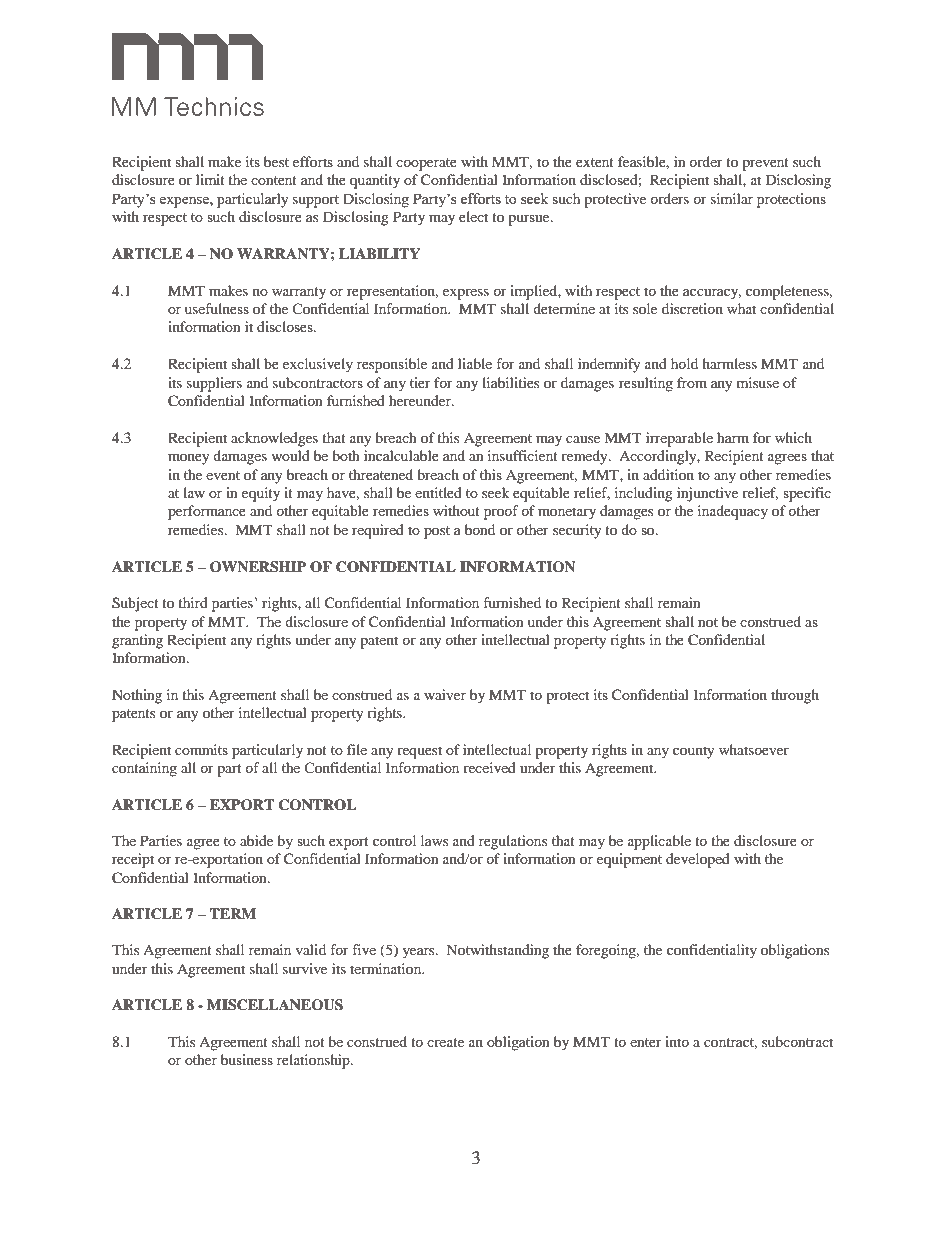 Image resolution: width=952 pixels, height=1233 pixels. Describe the element at coordinates (193, 602) in the page. I see `third` at that location.
